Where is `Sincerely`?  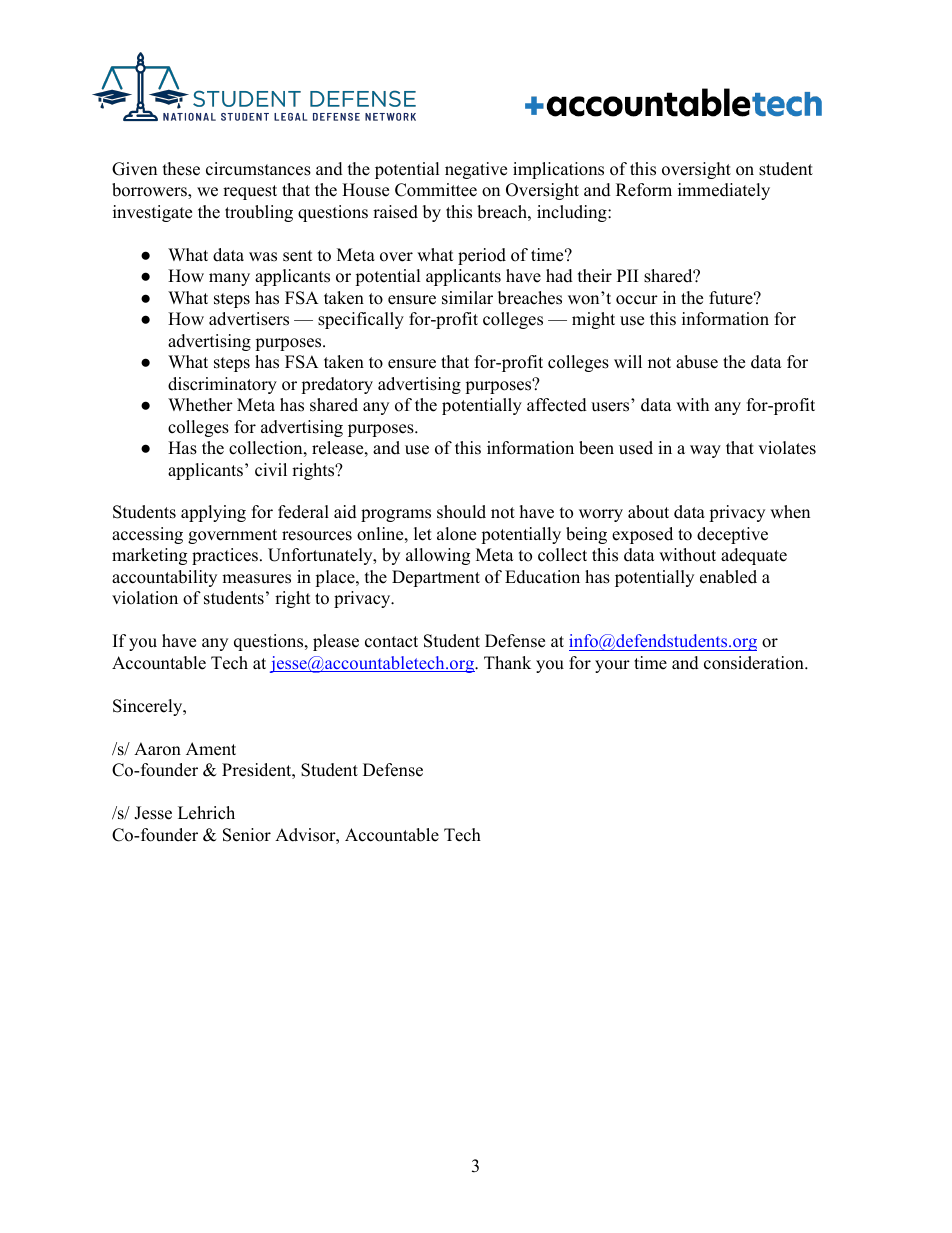 Sincerely is located at coordinates (149, 707).
